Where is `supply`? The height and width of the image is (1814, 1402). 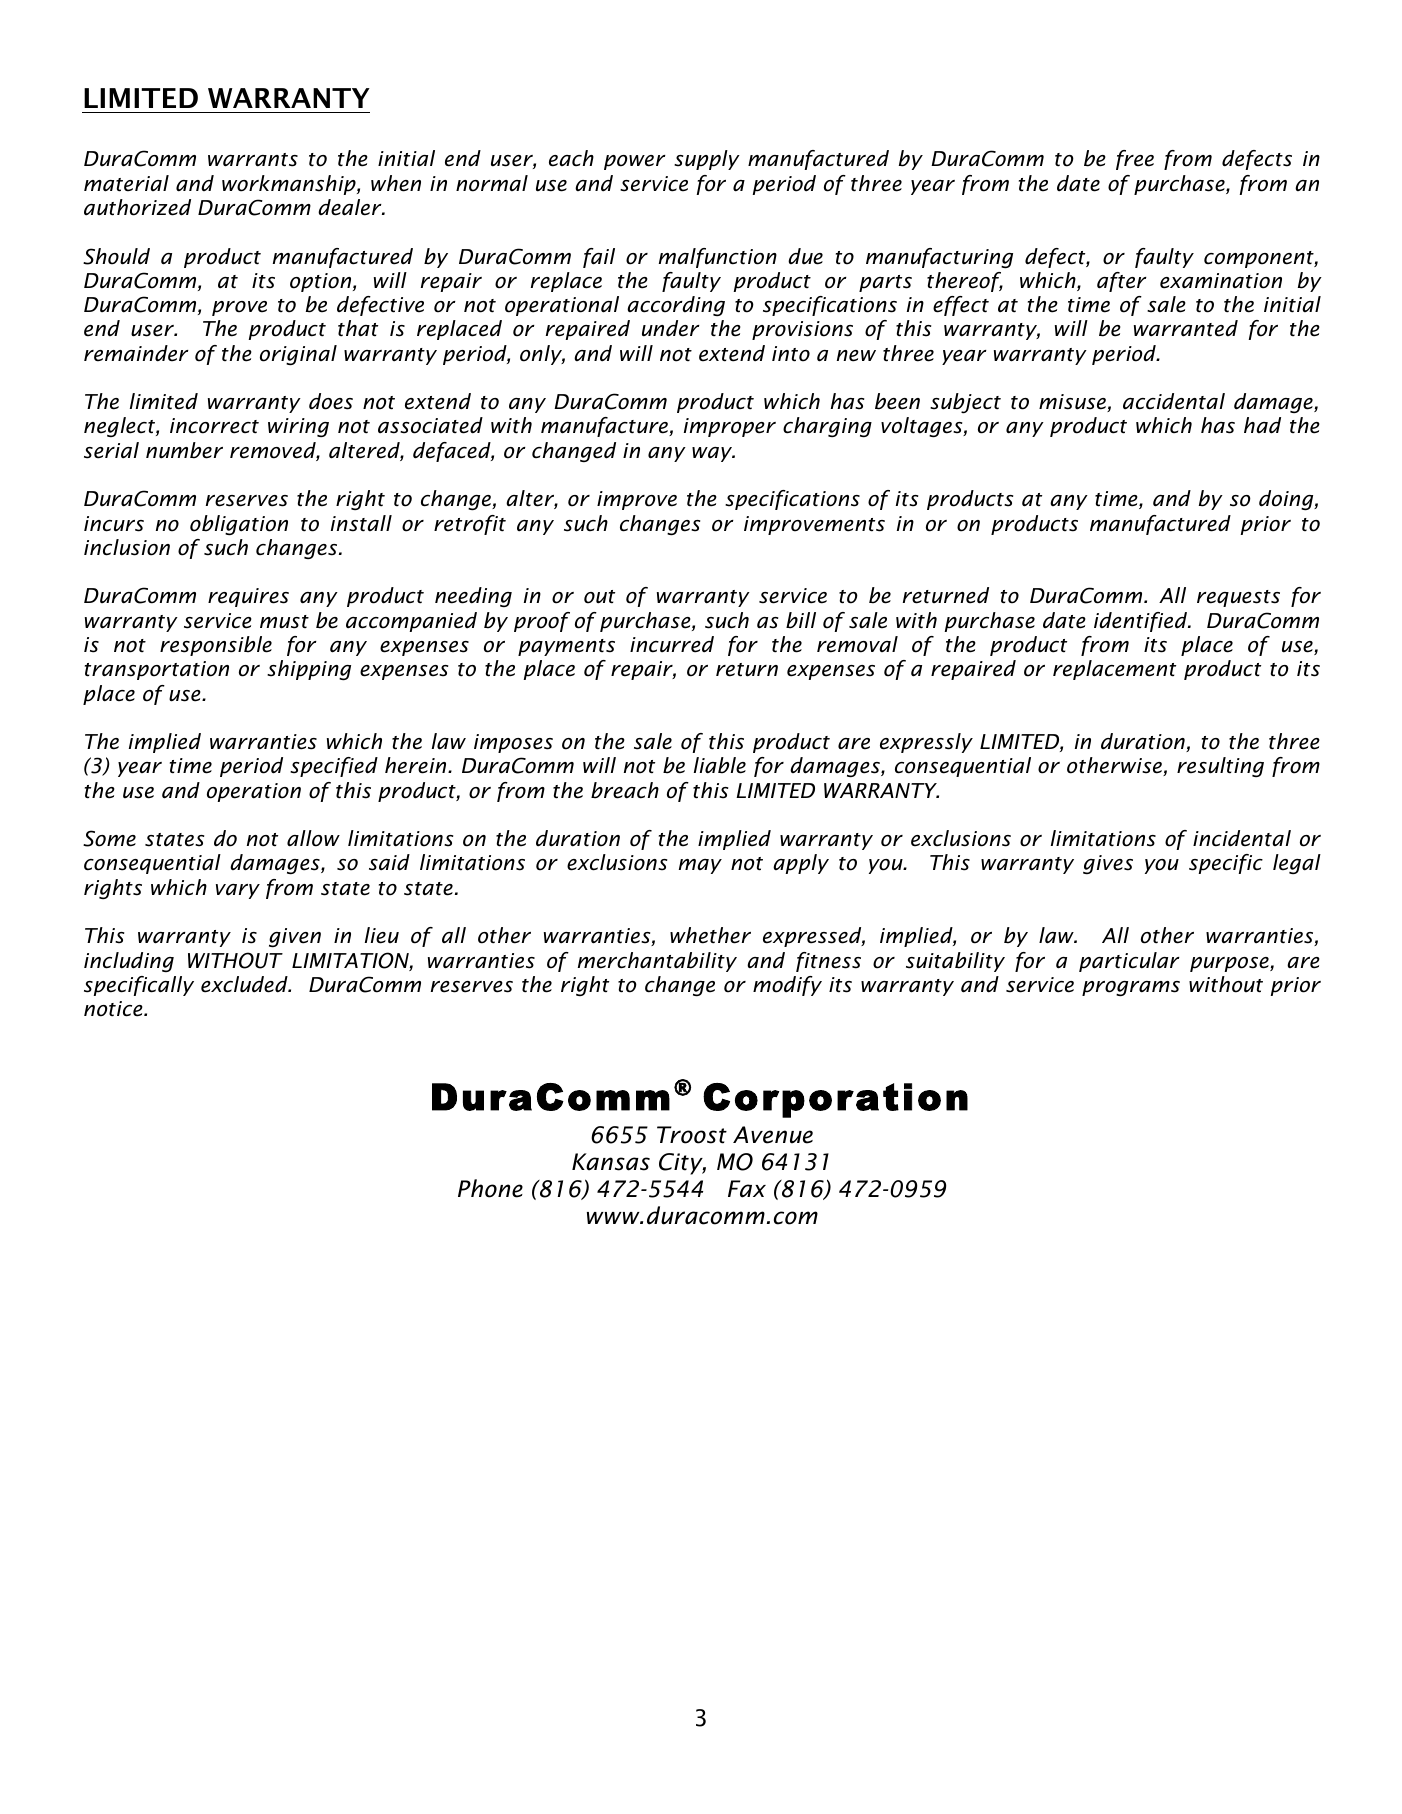 supply is located at coordinates (707, 160).
